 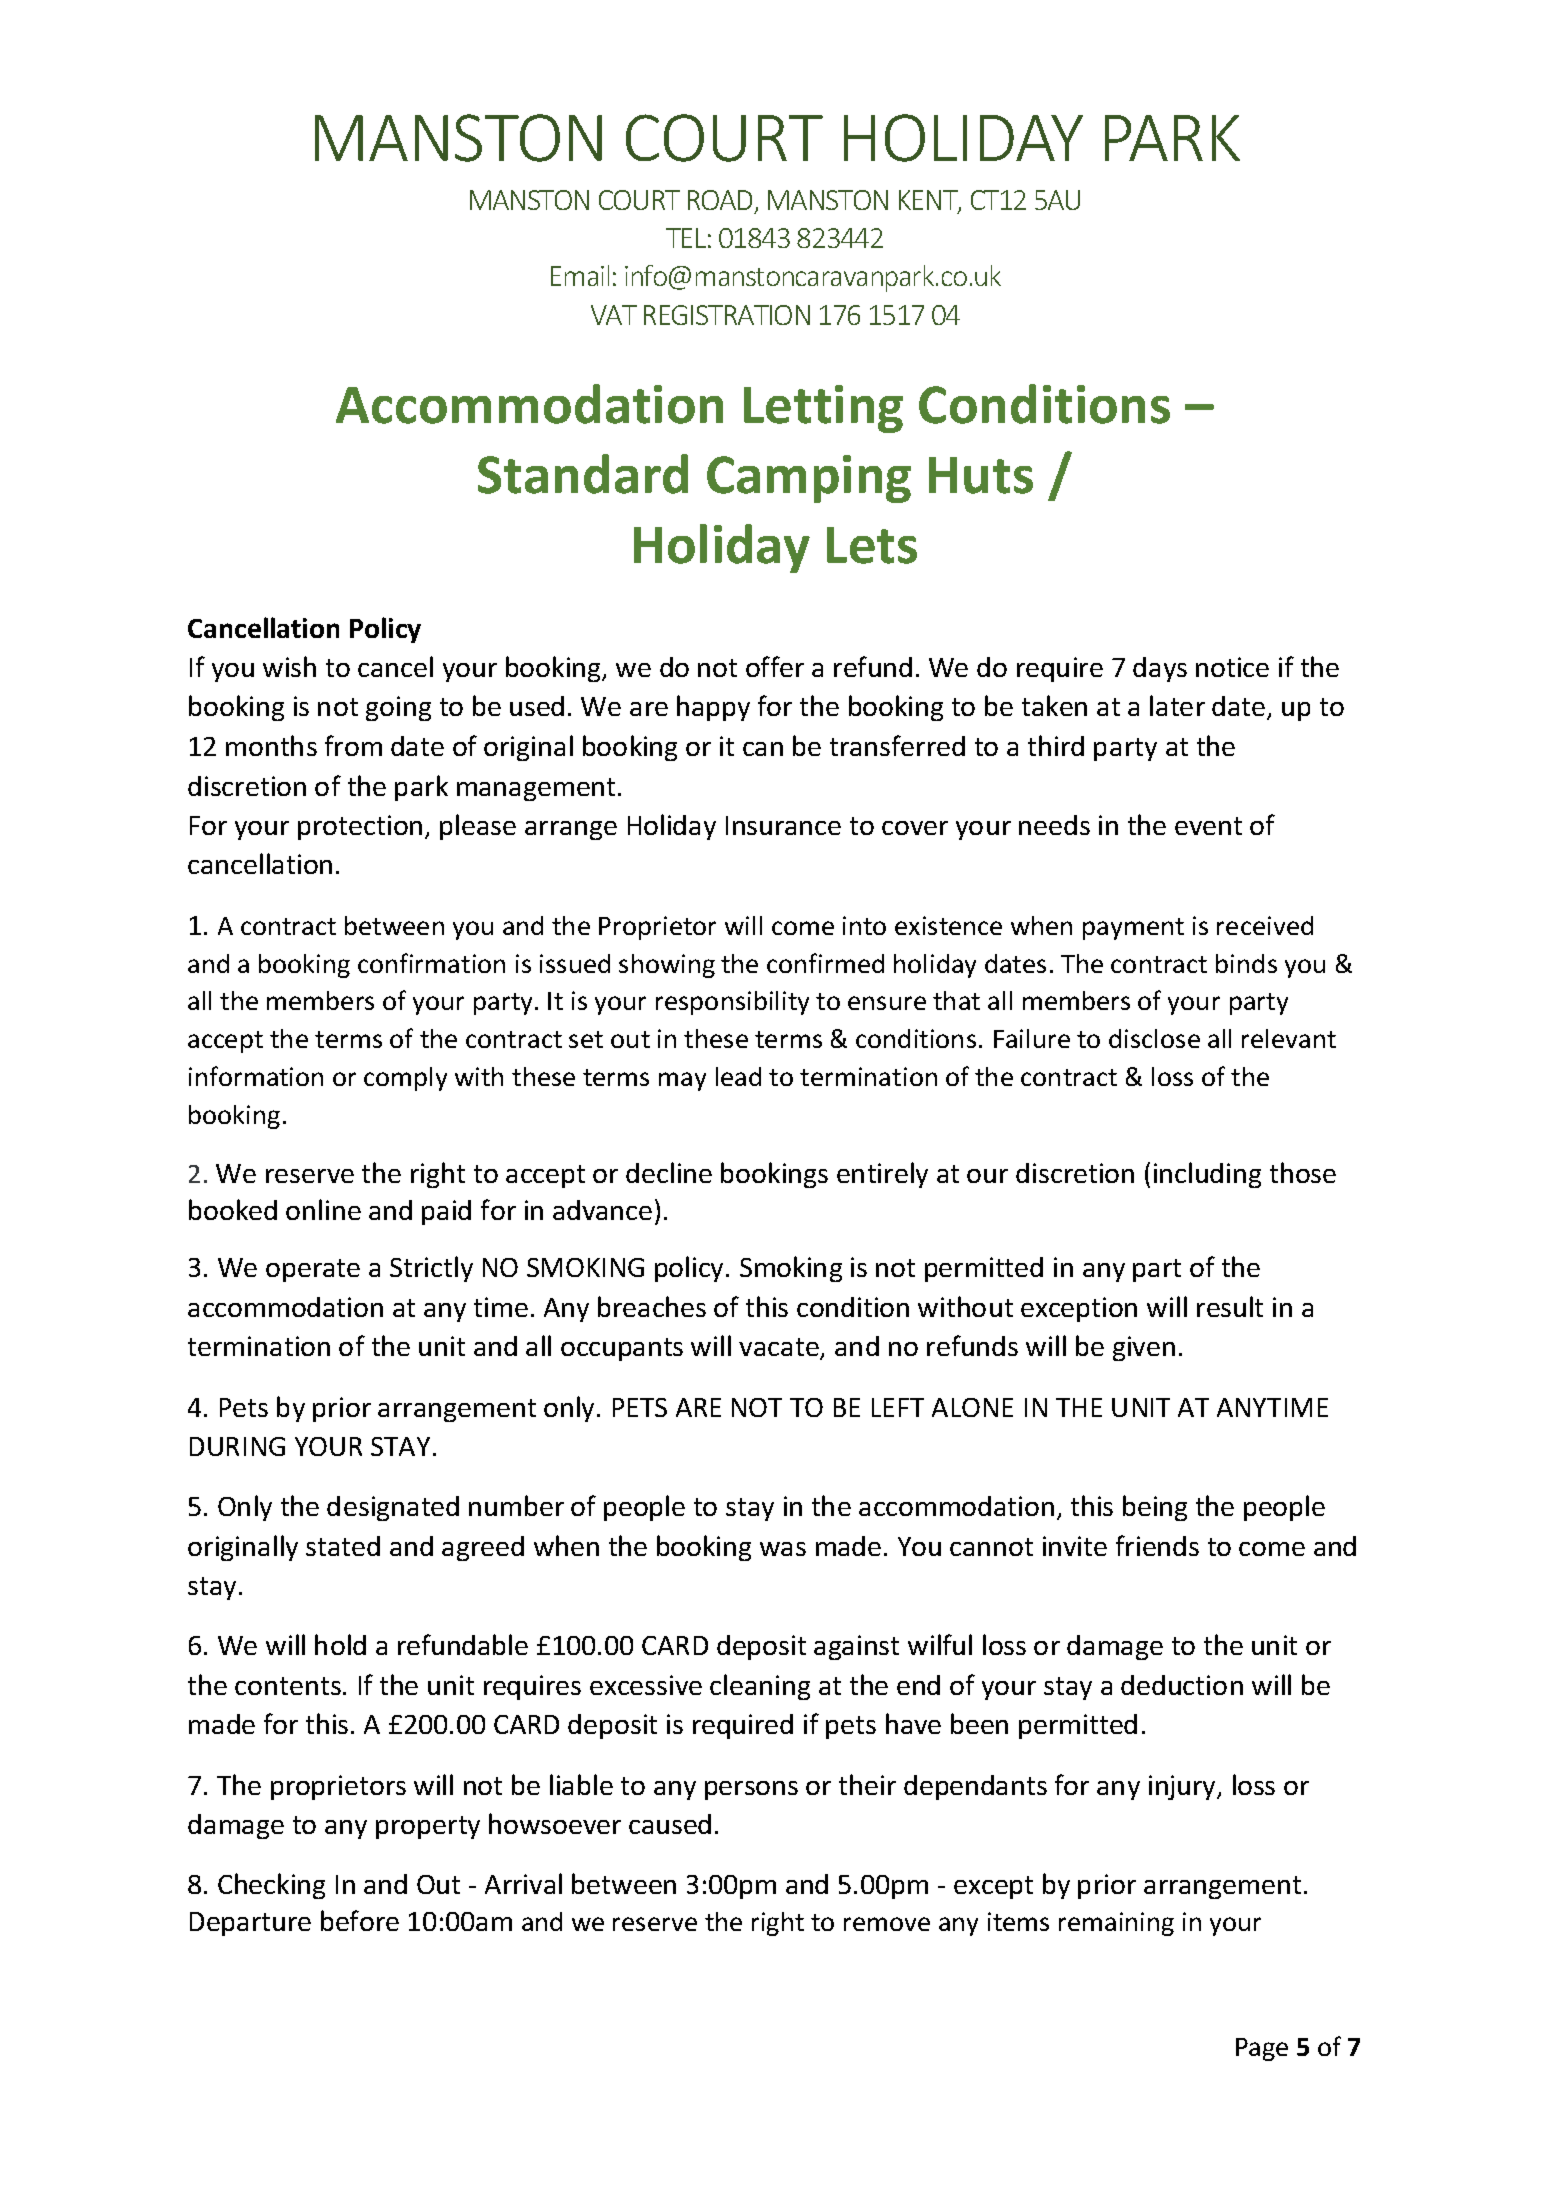 I want to click on before, so click(x=360, y=1920).
